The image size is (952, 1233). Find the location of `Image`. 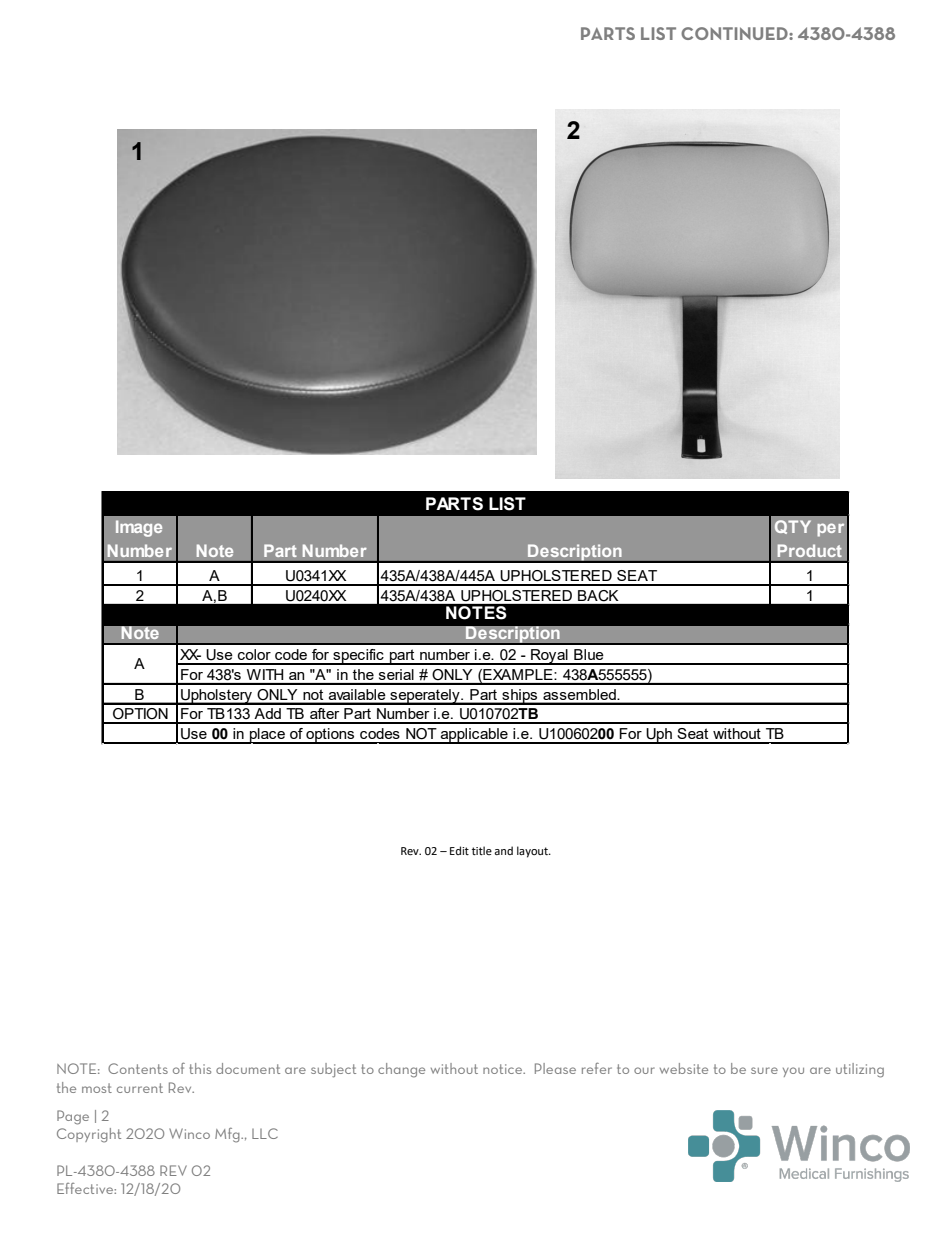

Image is located at coordinates (139, 528).
